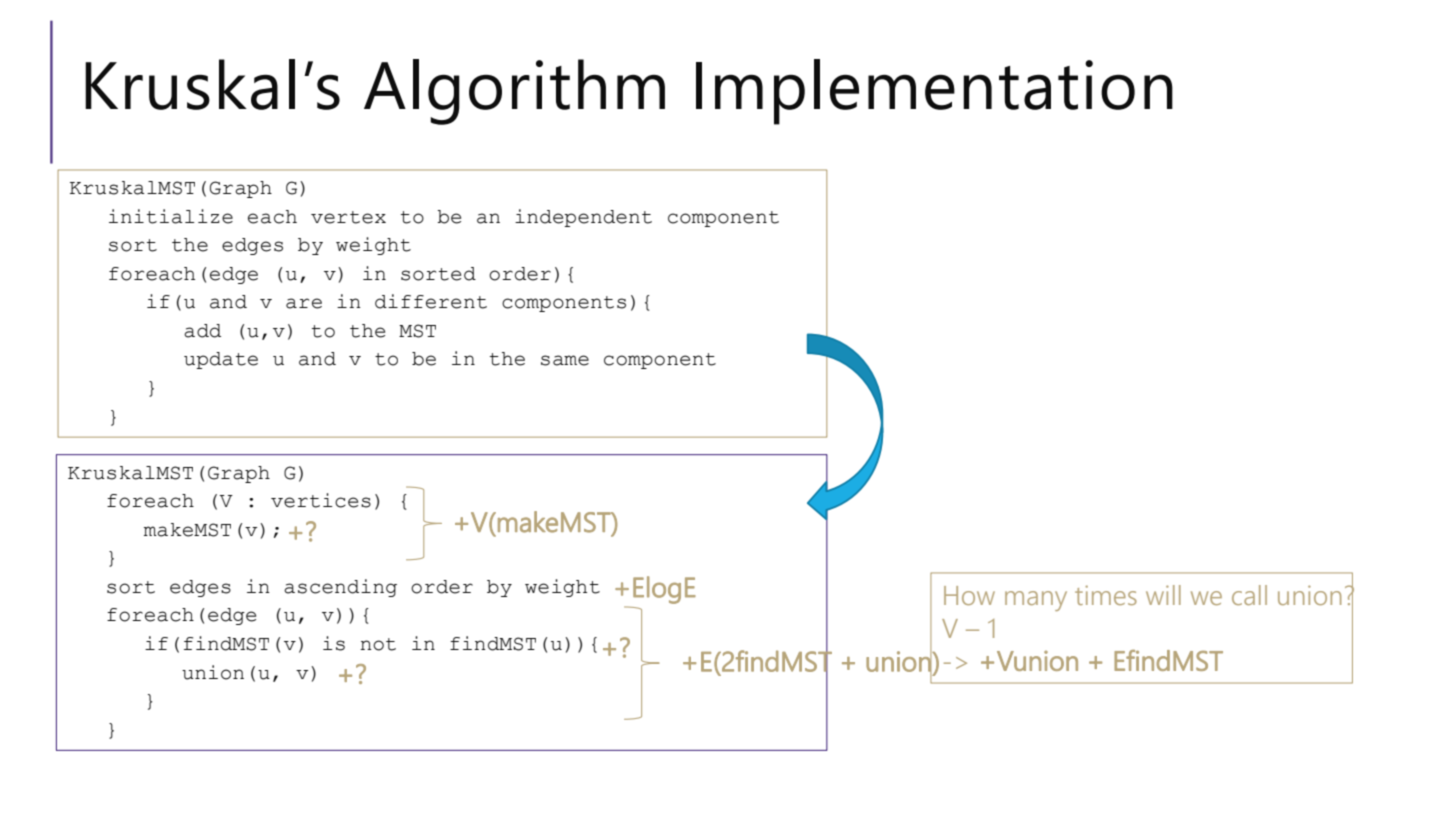 The image size is (1456, 819). I want to click on different, so click(431, 301).
